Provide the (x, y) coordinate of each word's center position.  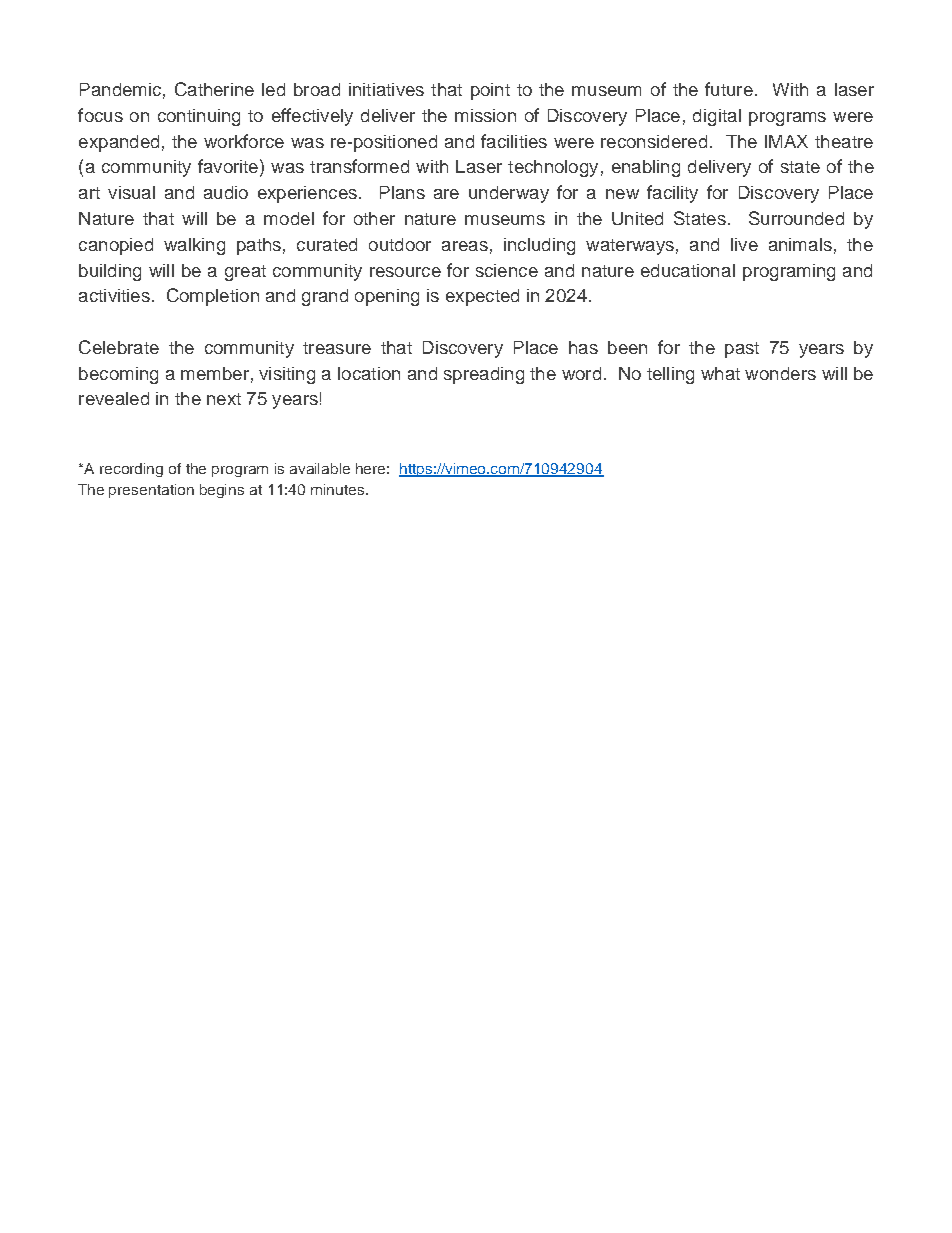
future (729, 89)
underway (509, 194)
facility (672, 194)
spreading (484, 375)
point (490, 91)
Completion (213, 297)
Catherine (214, 89)
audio (226, 192)
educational (688, 270)
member (215, 373)
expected (482, 297)
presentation (151, 491)
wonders (780, 373)
